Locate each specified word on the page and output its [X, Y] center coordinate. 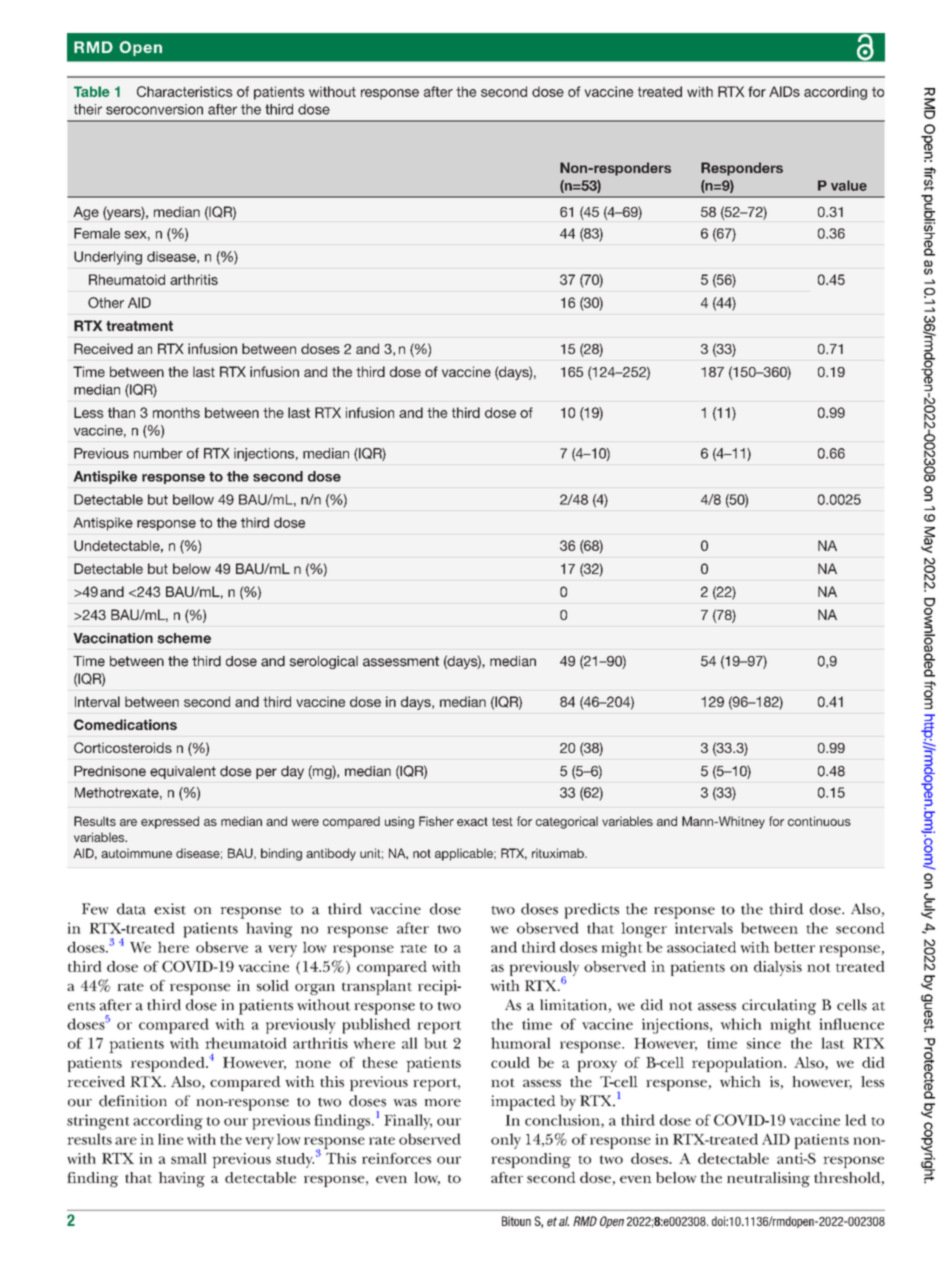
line [171, 1139]
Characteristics [185, 91]
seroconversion [154, 109]
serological [323, 662]
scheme [184, 638]
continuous [819, 821]
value [849, 185]
